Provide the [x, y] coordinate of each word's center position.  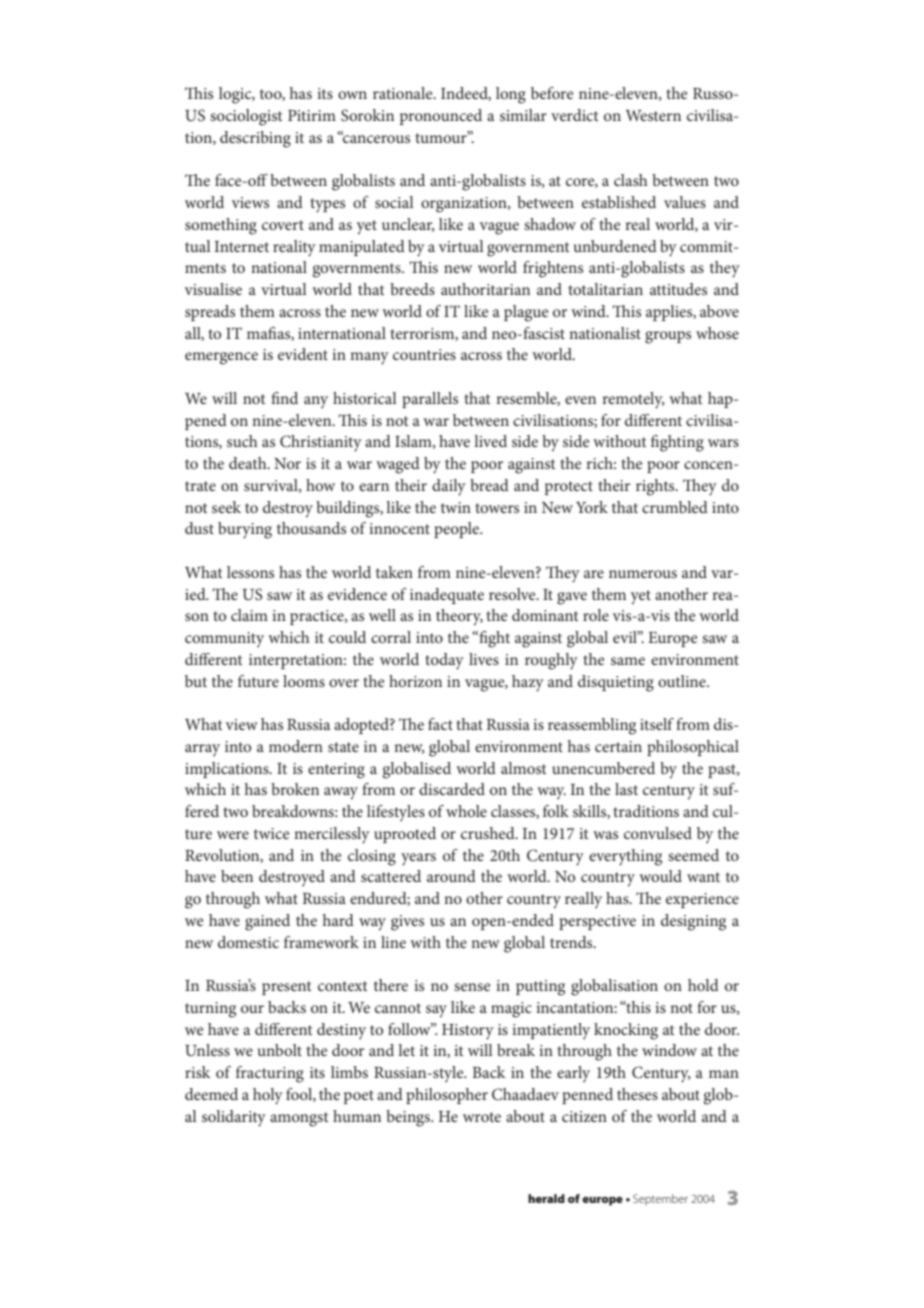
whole [466, 811]
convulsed [658, 833]
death [249, 463]
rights [656, 487]
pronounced [441, 117]
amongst [299, 1119]
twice [272, 833]
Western [653, 115]
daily [449, 487]
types [327, 205]
